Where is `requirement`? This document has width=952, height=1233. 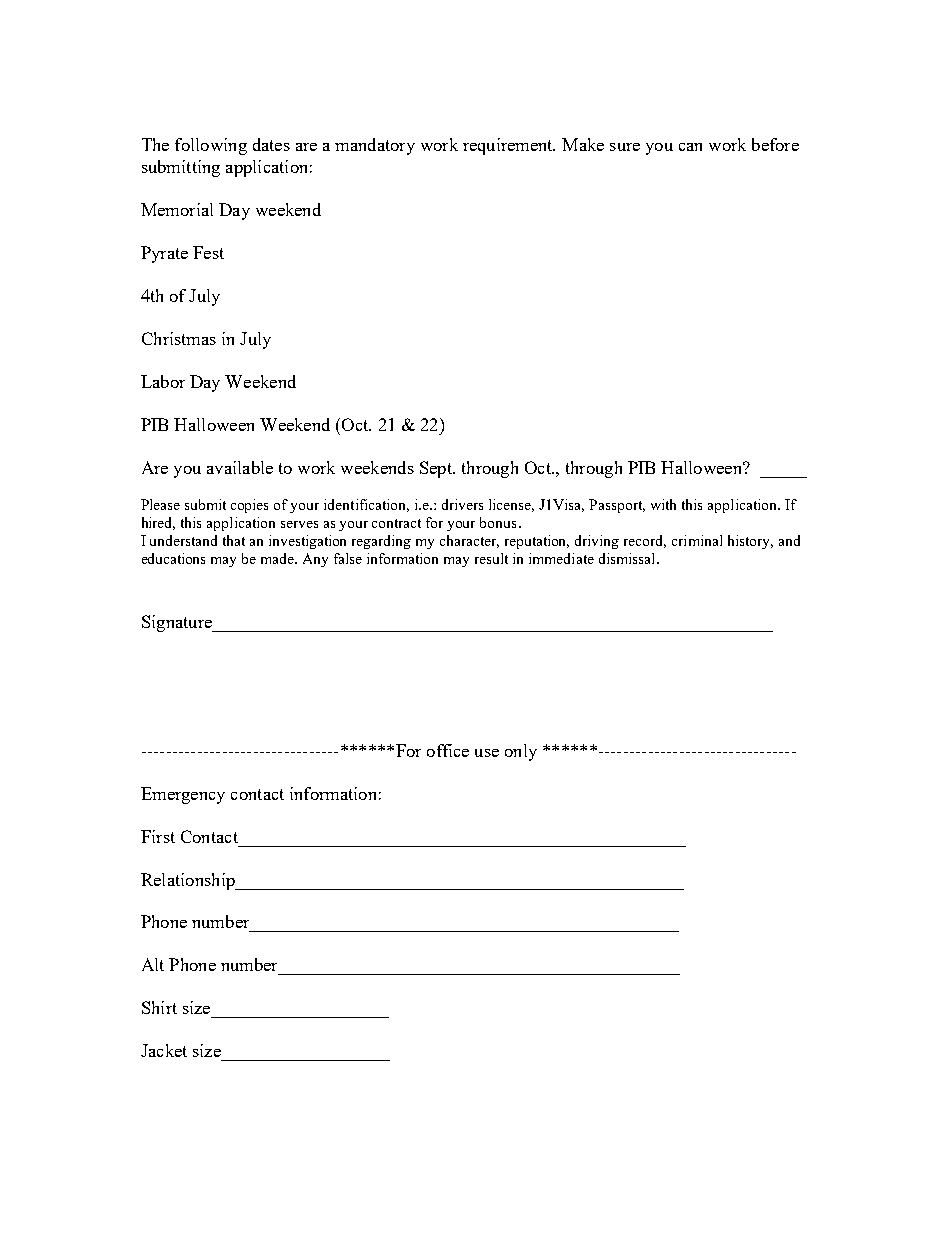
requirement is located at coordinates (509, 146).
